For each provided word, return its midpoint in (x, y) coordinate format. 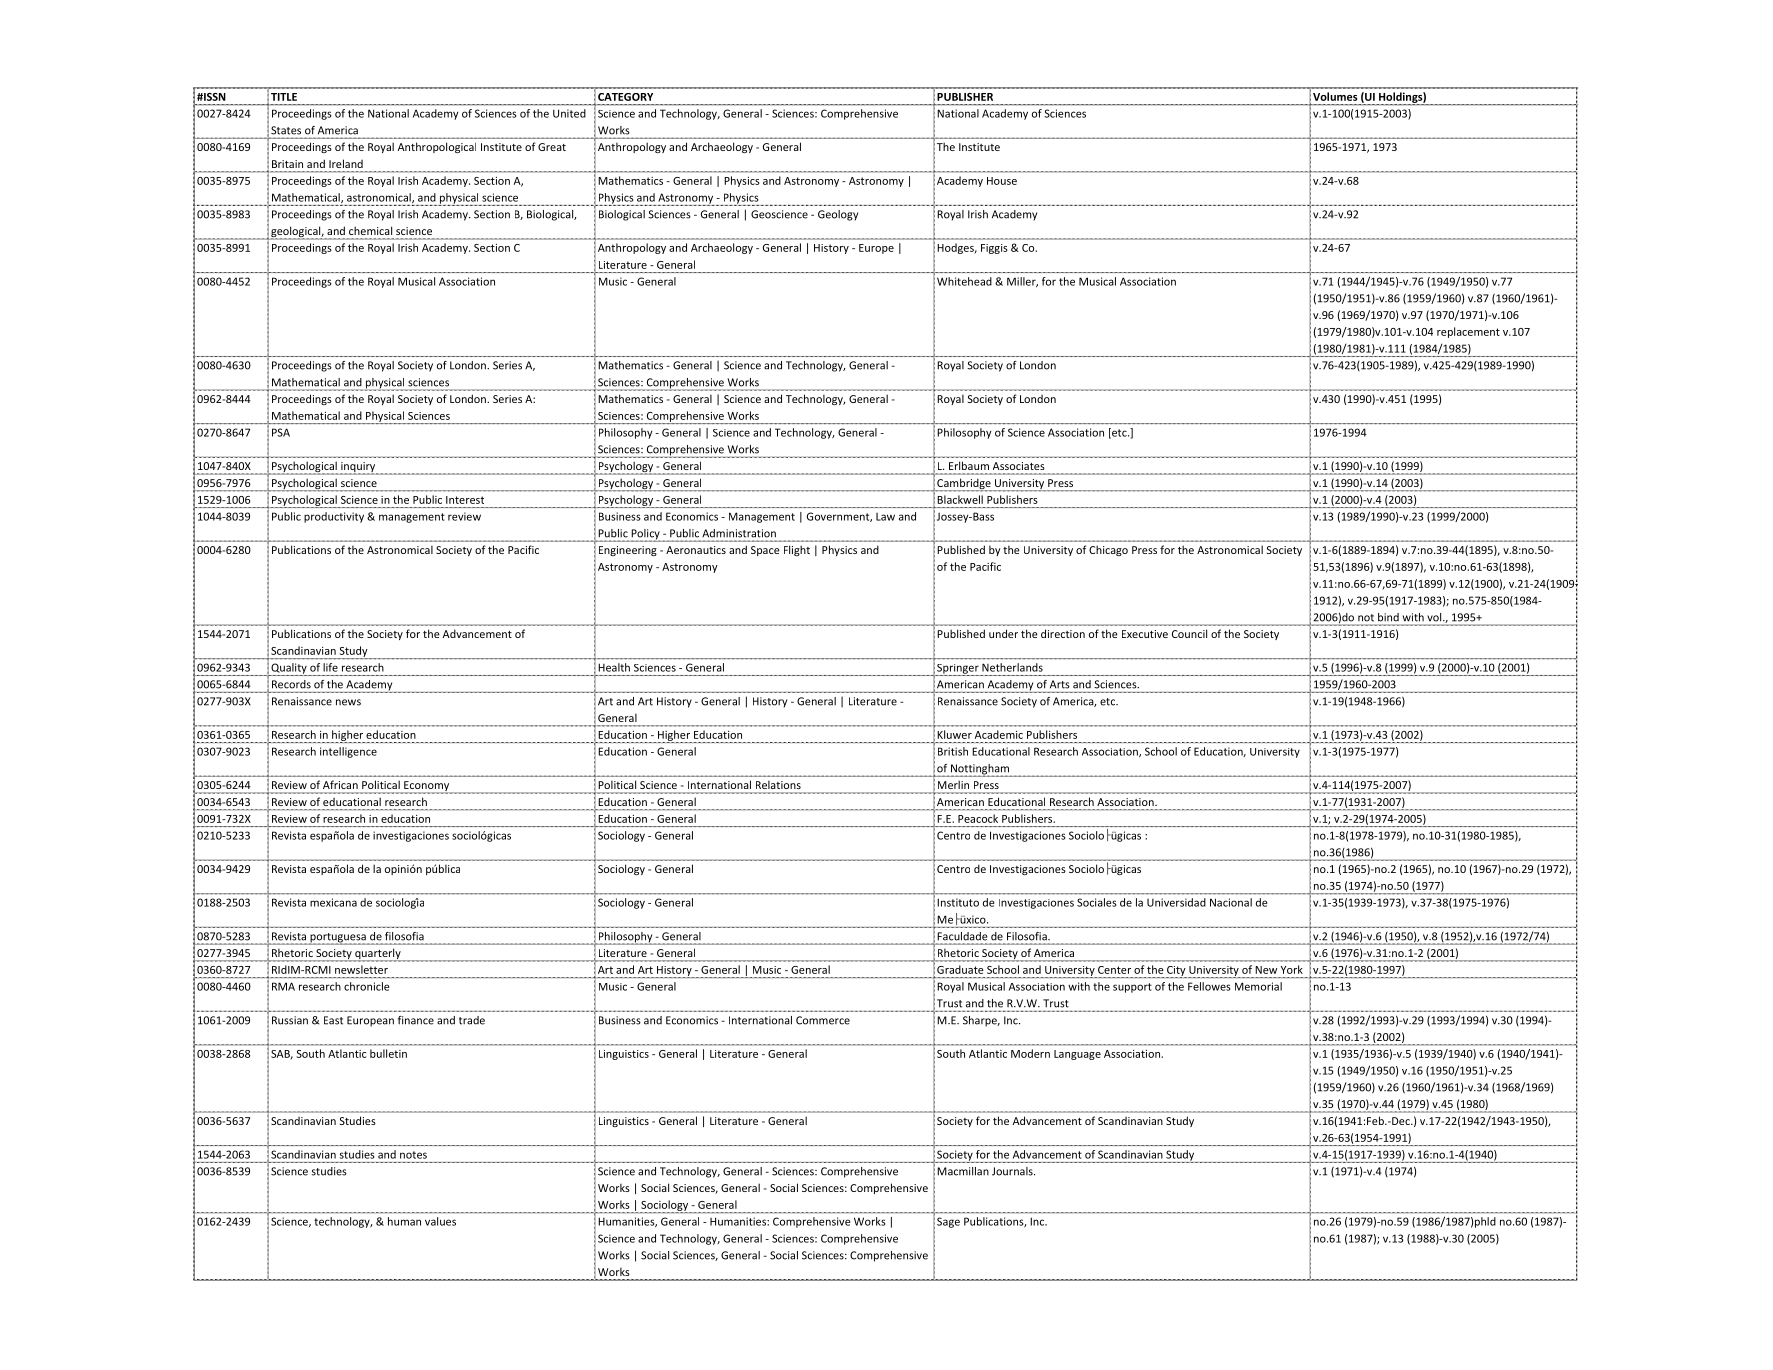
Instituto (958, 902)
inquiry (358, 468)
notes (413, 1155)
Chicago (1108, 550)
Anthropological (437, 147)
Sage (948, 1222)
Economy (427, 787)
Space (765, 551)
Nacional (1231, 902)
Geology (838, 215)
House (1002, 181)
